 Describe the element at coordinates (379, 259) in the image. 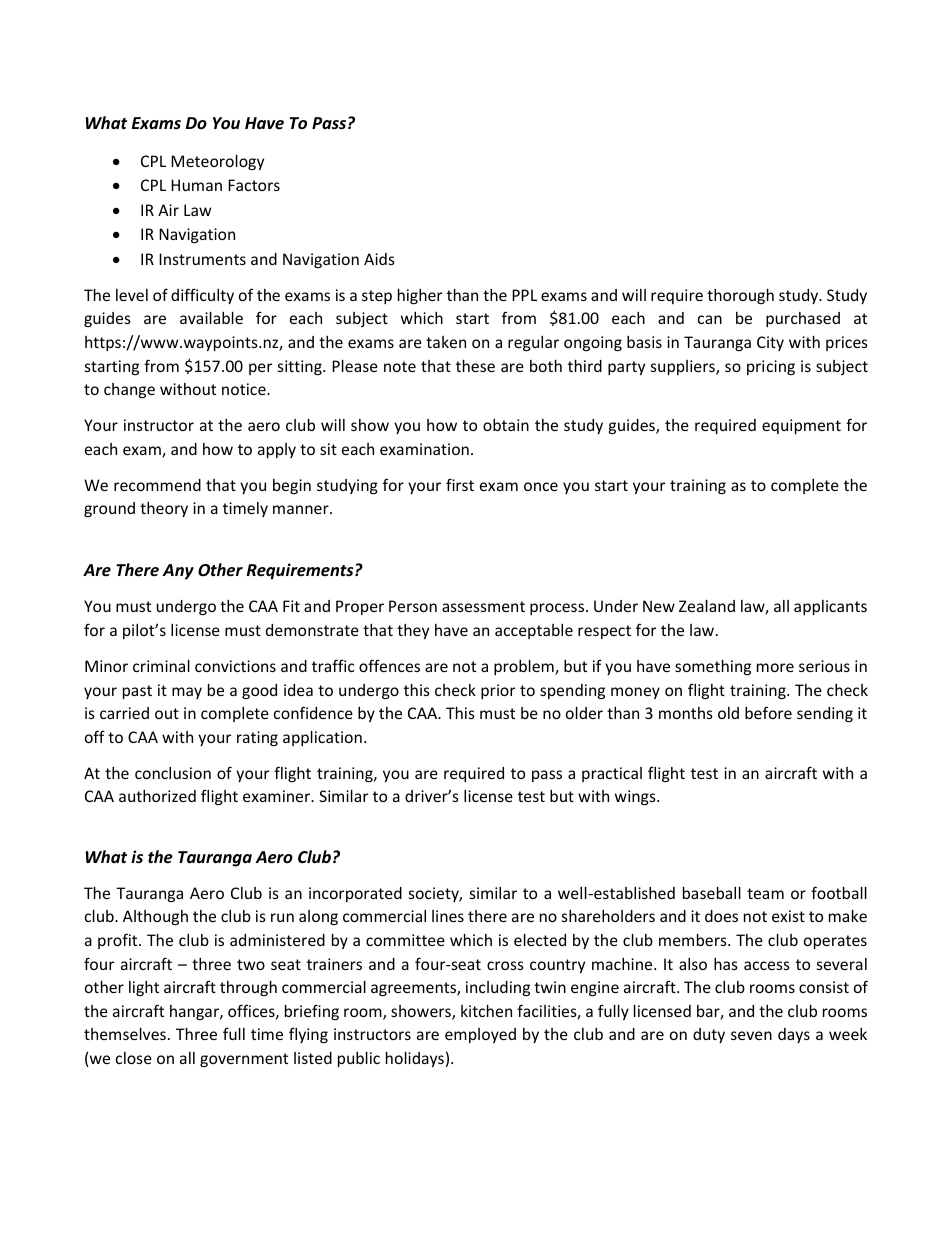

I see `Aids` at that location.
